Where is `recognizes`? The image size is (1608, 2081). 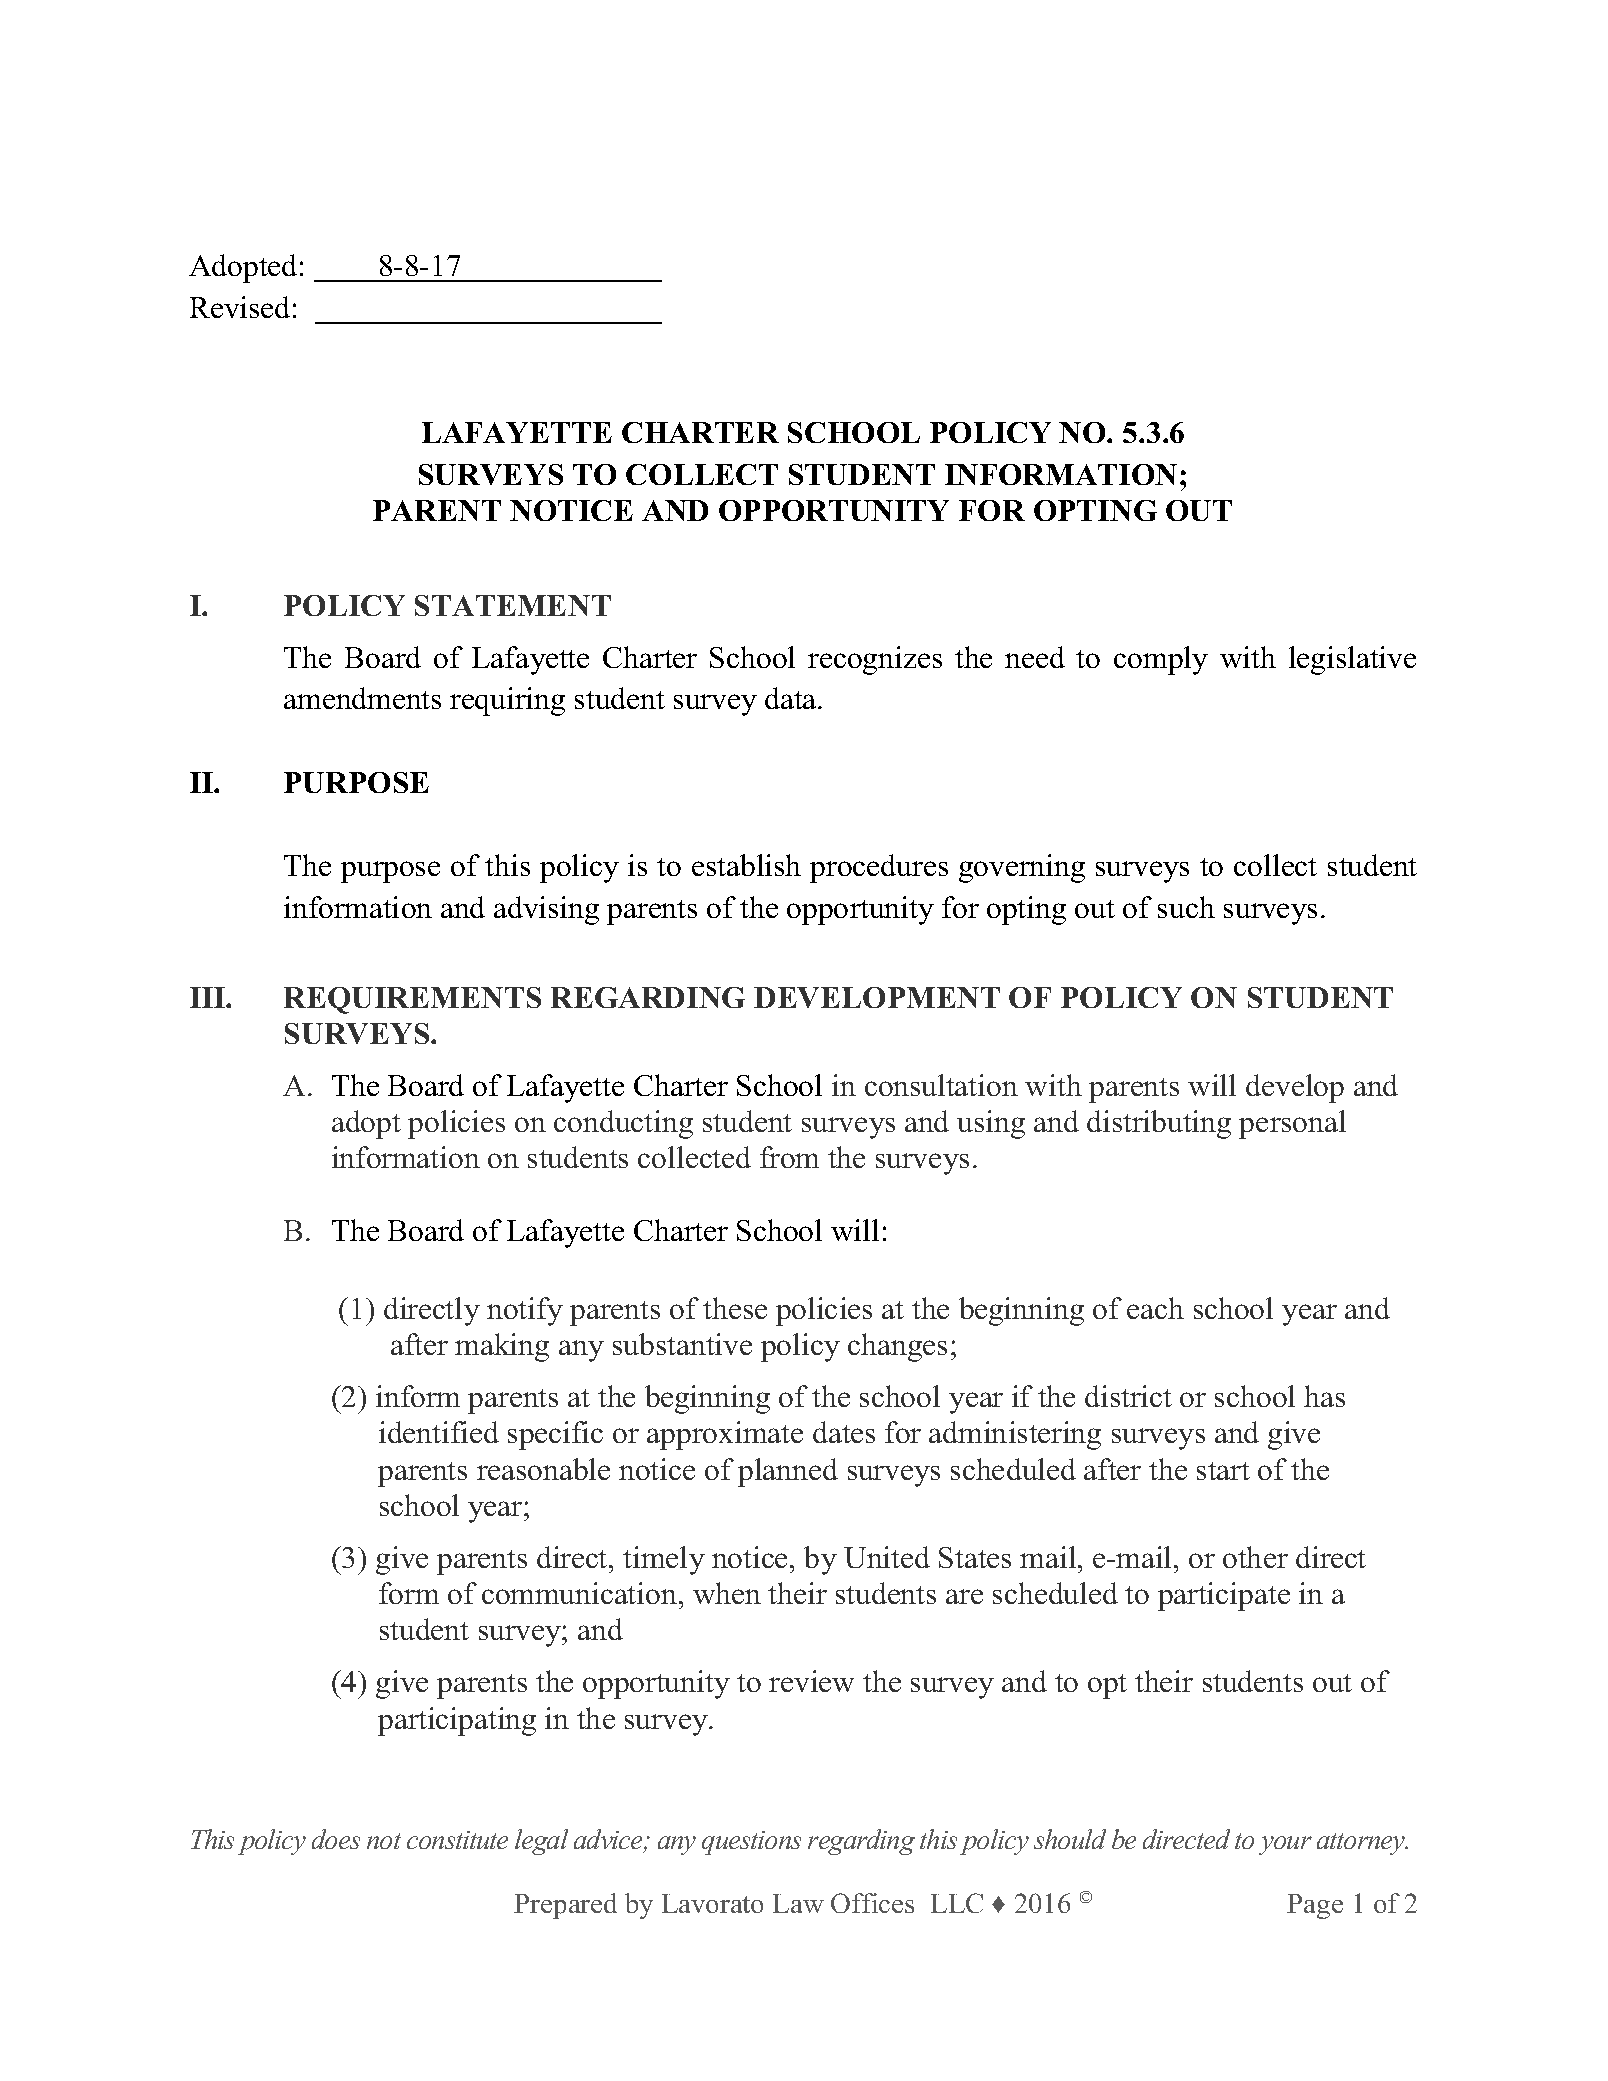 recognizes is located at coordinates (875, 660).
